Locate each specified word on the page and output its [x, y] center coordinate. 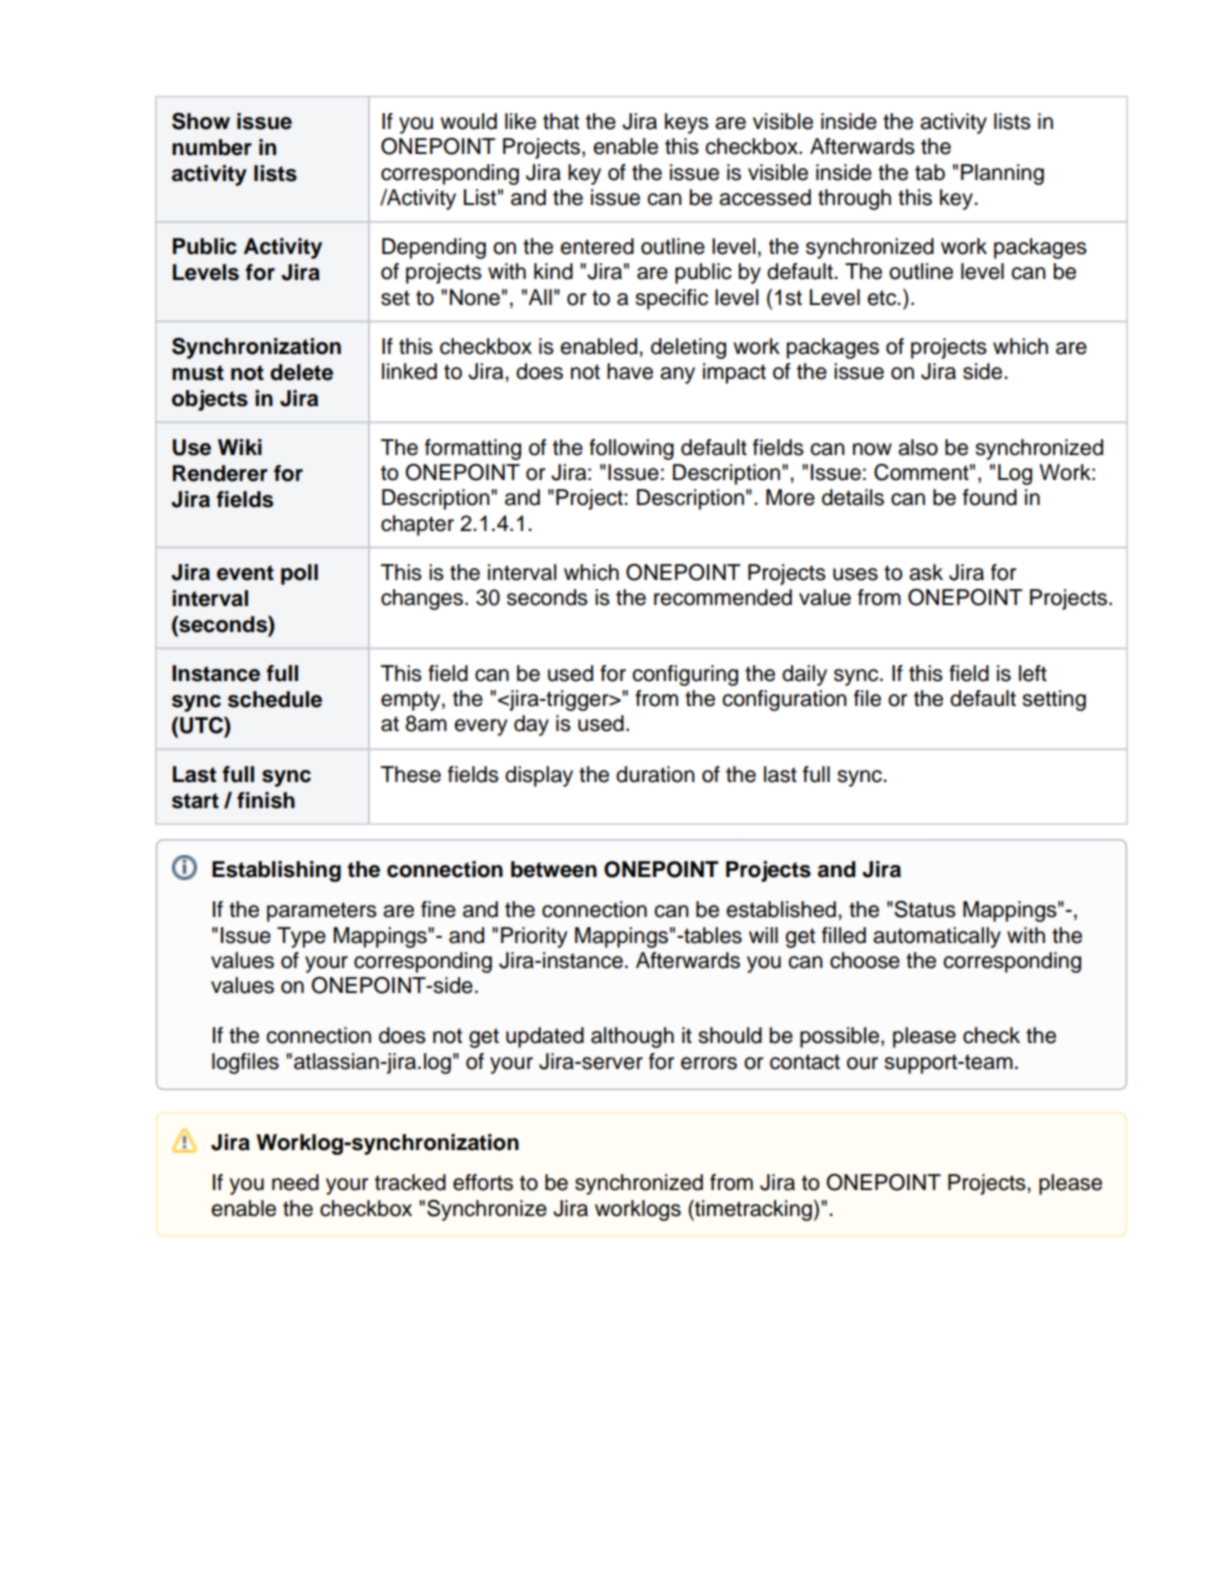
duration [655, 774]
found [990, 497]
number [212, 147]
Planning [1002, 174]
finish [266, 800]
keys [687, 123]
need [295, 1182]
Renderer [220, 473]
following [631, 449]
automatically [937, 937]
